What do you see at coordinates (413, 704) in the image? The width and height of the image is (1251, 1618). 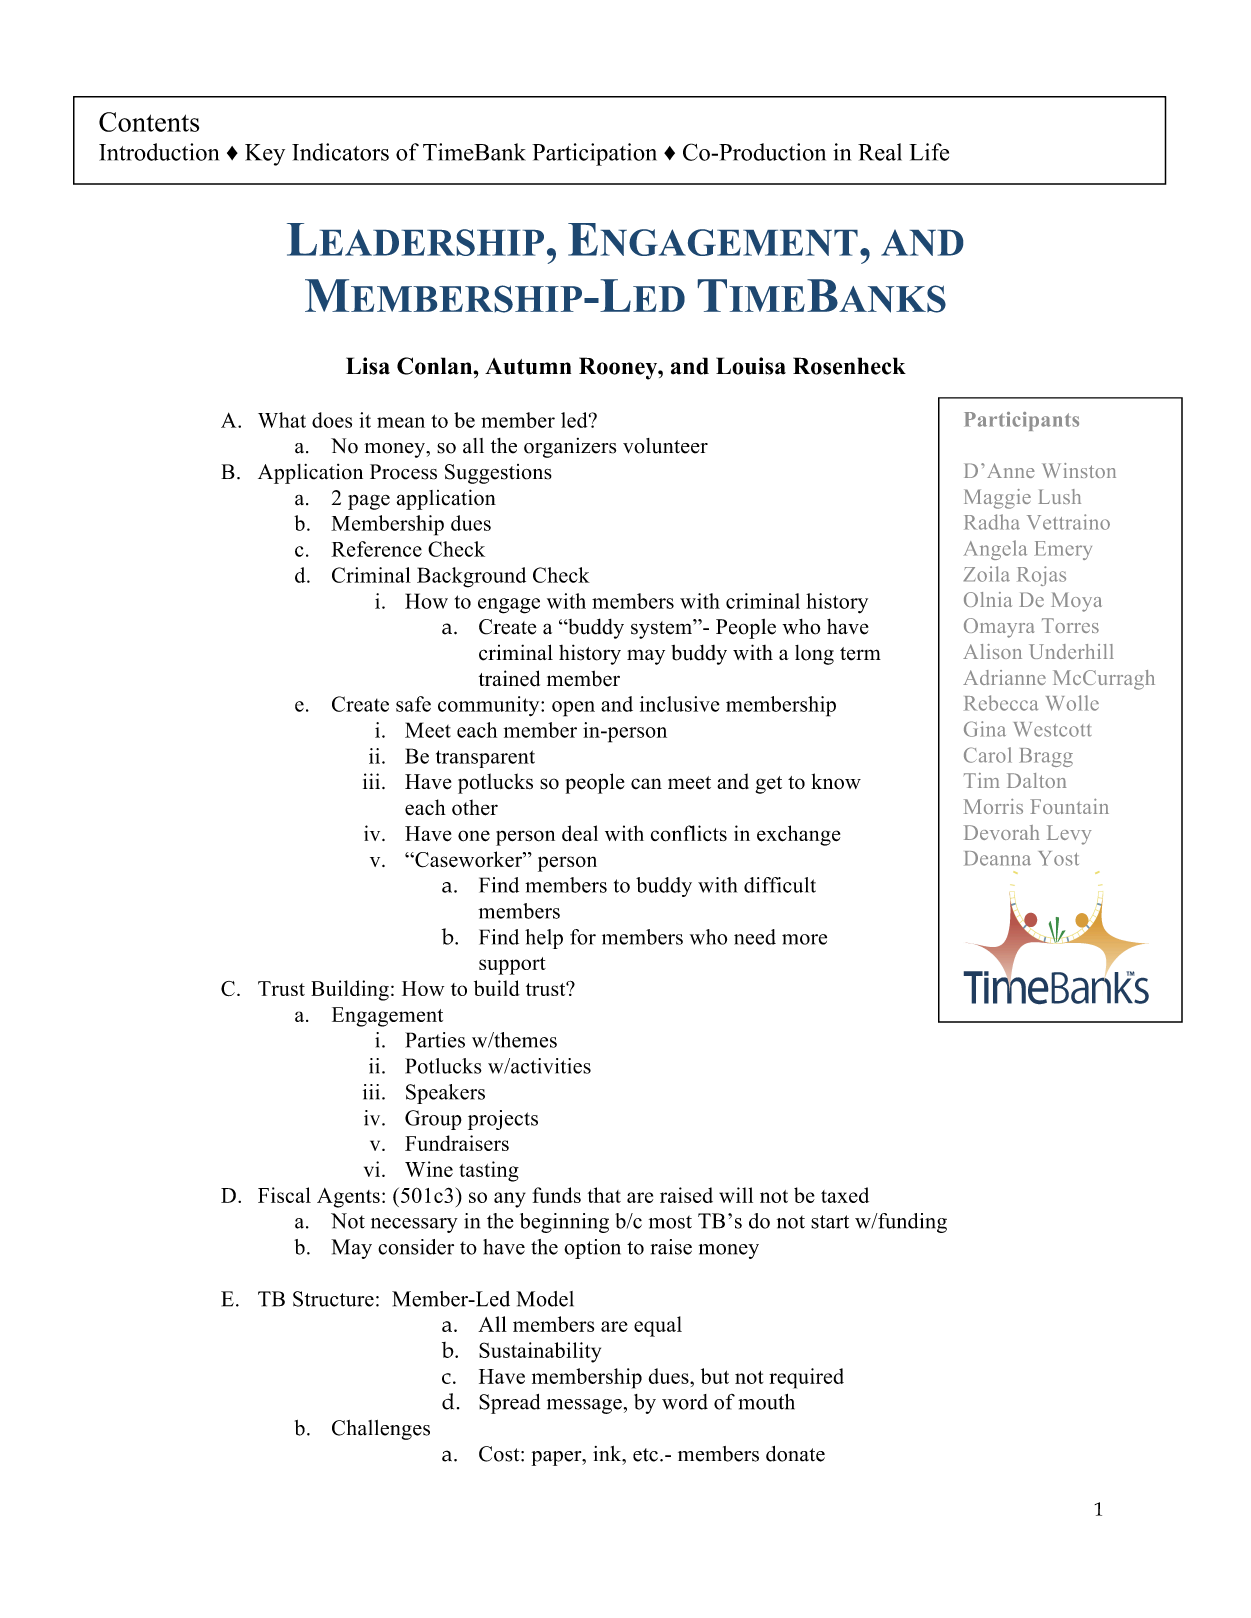 I see `safe` at bounding box center [413, 704].
